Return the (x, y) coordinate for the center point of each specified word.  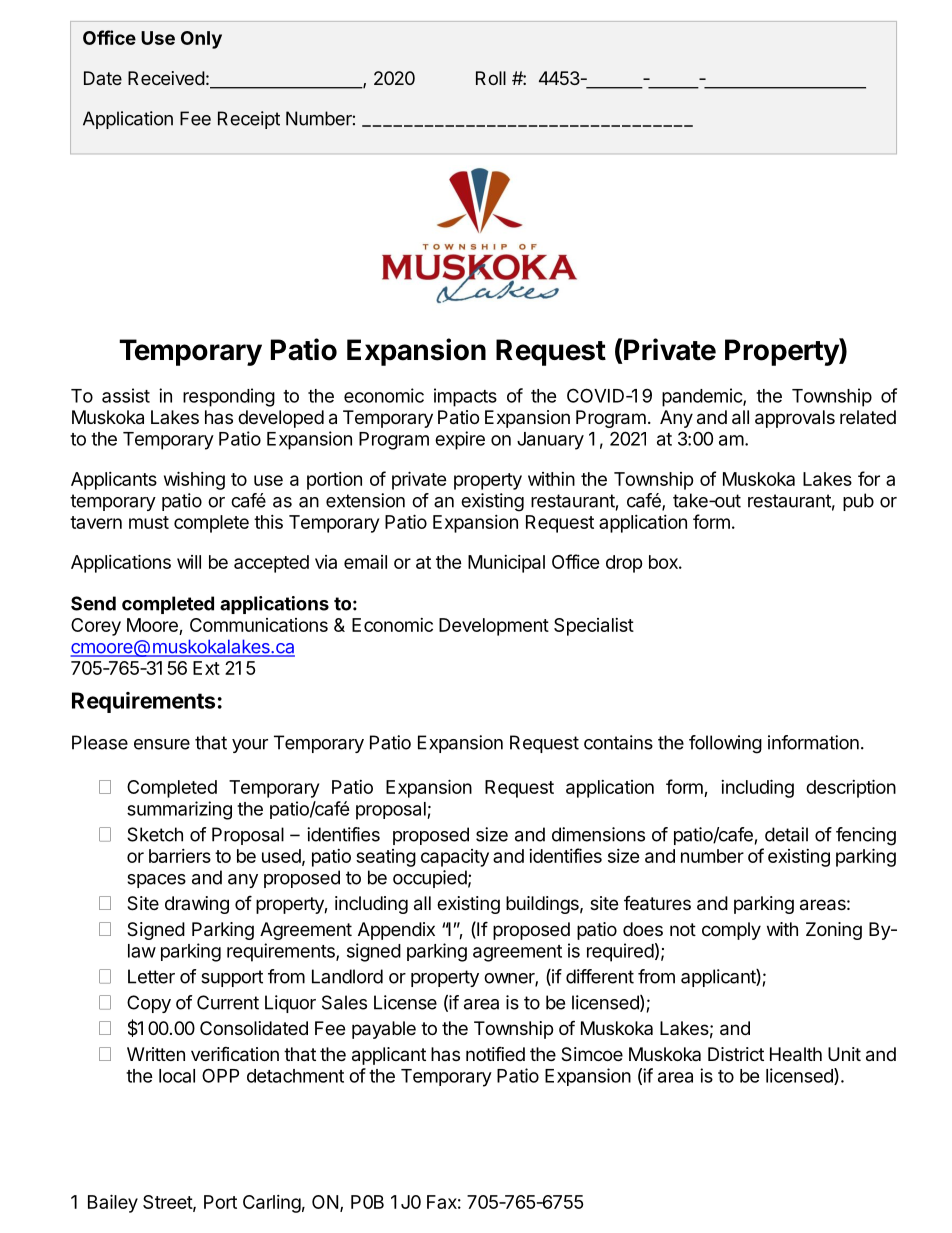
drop (624, 564)
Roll (491, 78)
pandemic (703, 397)
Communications (259, 625)
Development (494, 627)
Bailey (113, 1203)
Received (166, 78)
